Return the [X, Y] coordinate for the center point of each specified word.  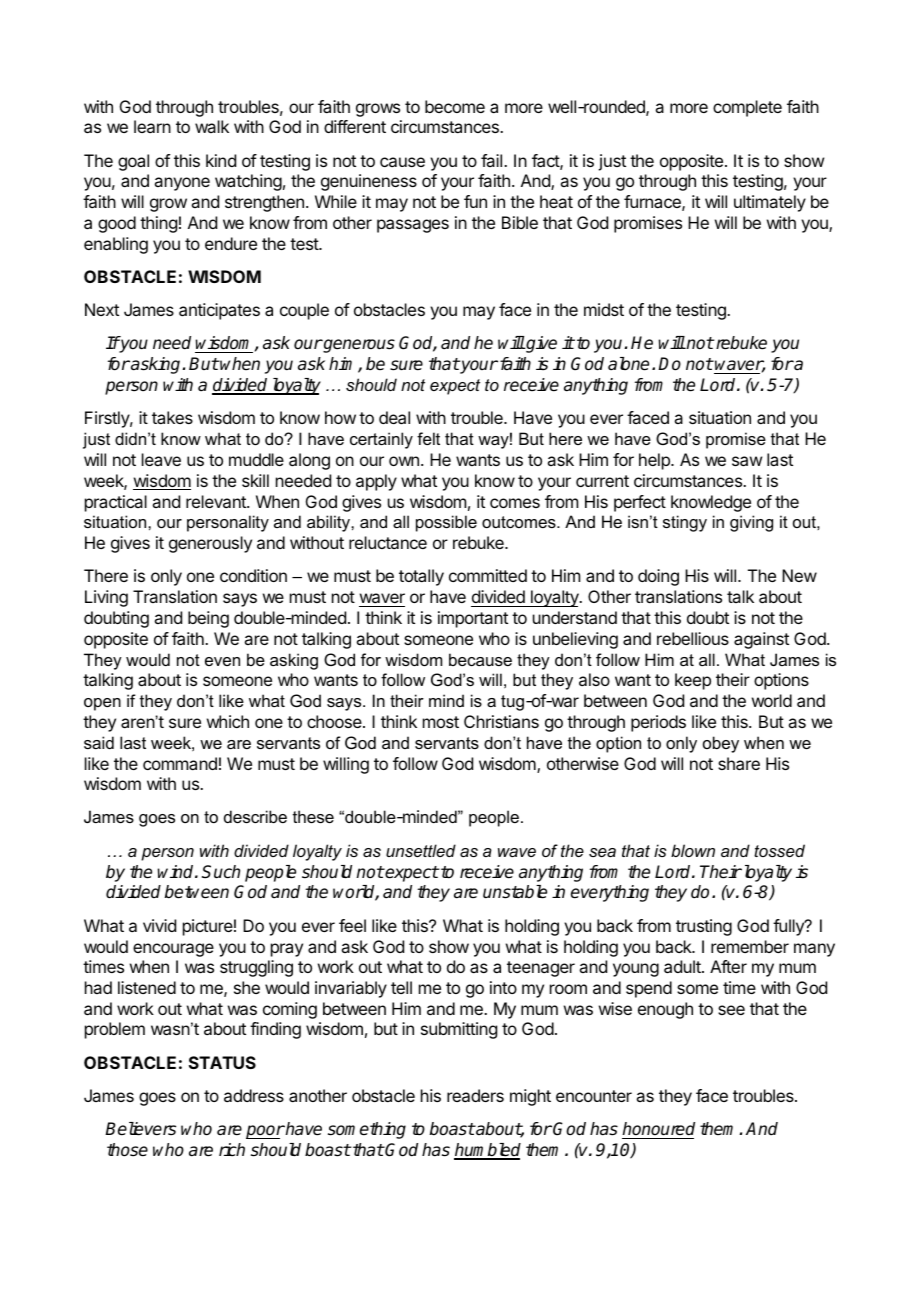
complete [747, 108]
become [455, 106]
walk [212, 126]
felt [428, 438]
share [739, 763]
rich [232, 1150]
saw [747, 461]
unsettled [421, 850]
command [180, 763]
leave [161, 459]
